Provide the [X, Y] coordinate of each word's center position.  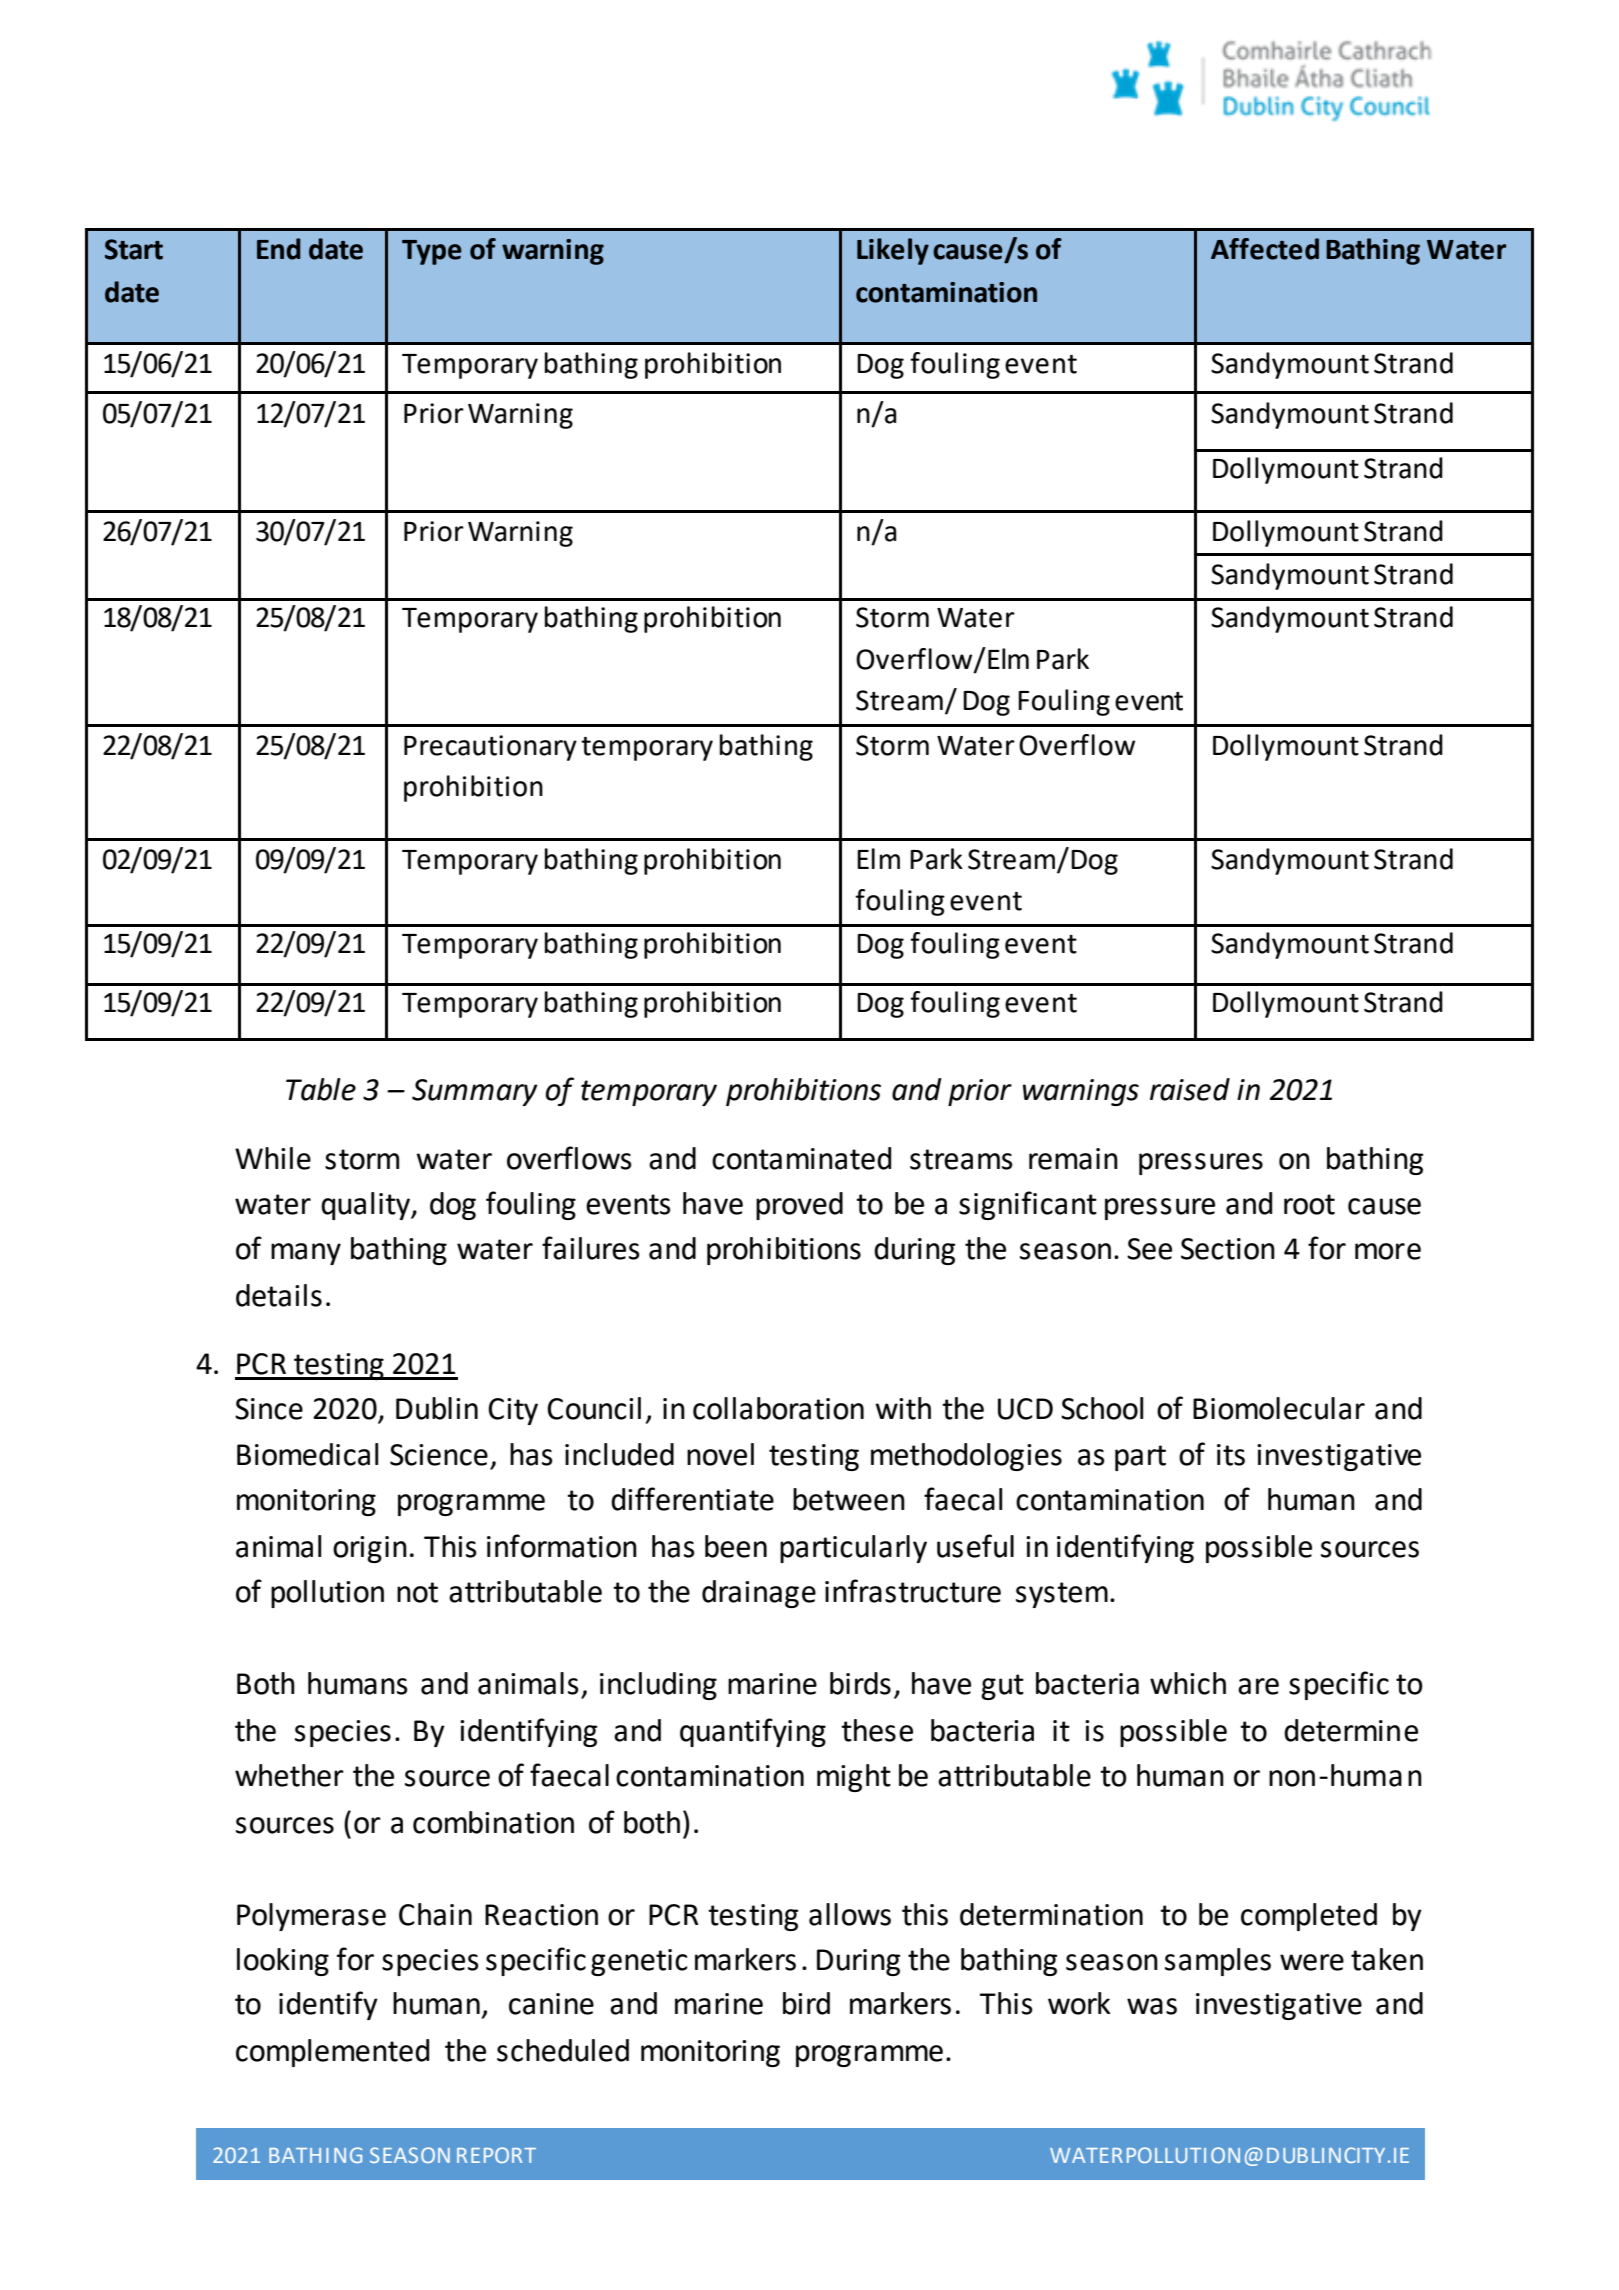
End [279, 249]
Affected [1265, 249]
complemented [332, 2053]
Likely [893, 251]
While [273, 1158]
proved [799, 1206]
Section [1228, 1249]
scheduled [563, 2050]
